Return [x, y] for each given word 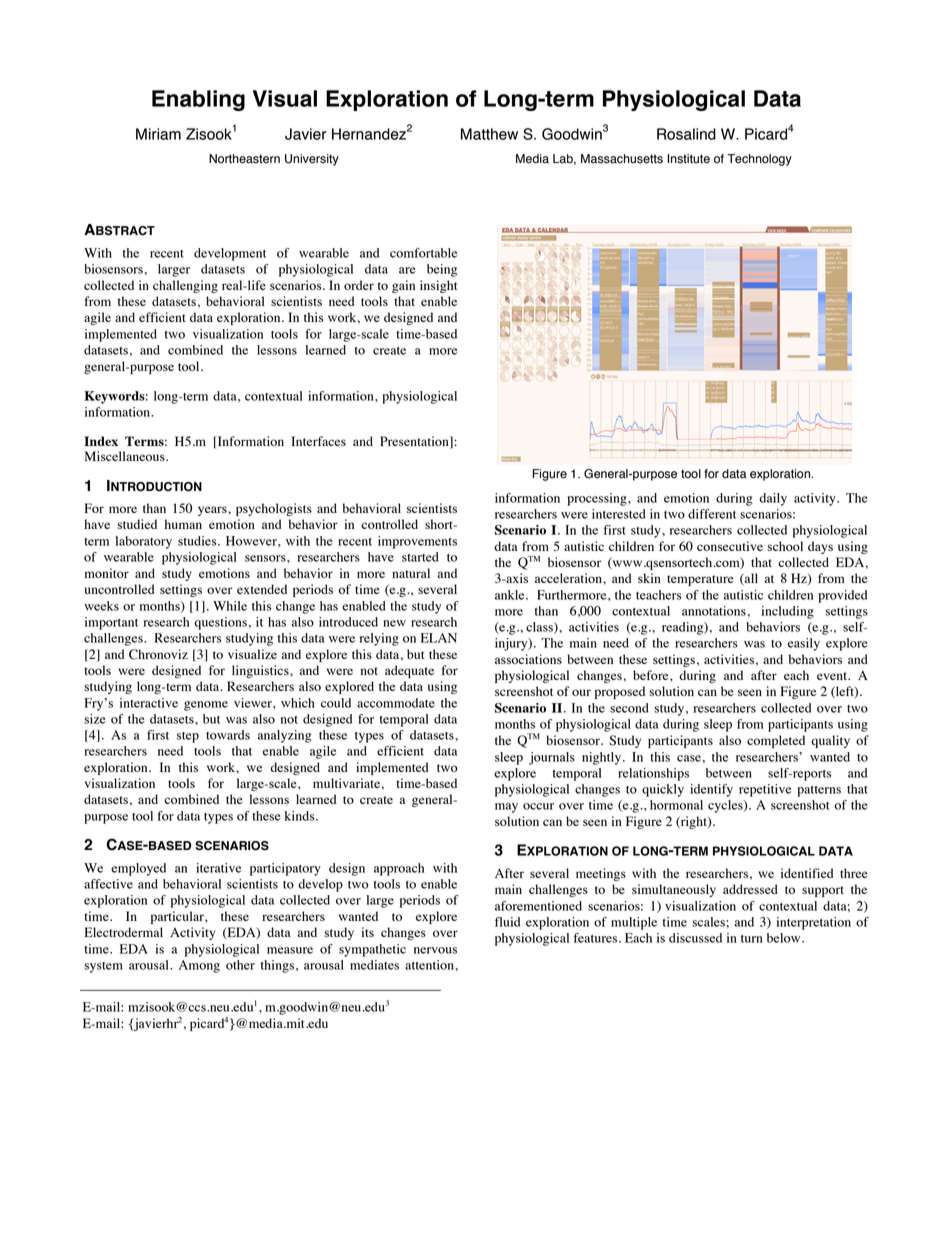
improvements [417, 542]
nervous [435, 950]
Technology [759, 160]
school [785, 546]
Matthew [489, 134]
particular [178, 917]
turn [751, 939]
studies [198, 541]
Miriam [158, 134]
